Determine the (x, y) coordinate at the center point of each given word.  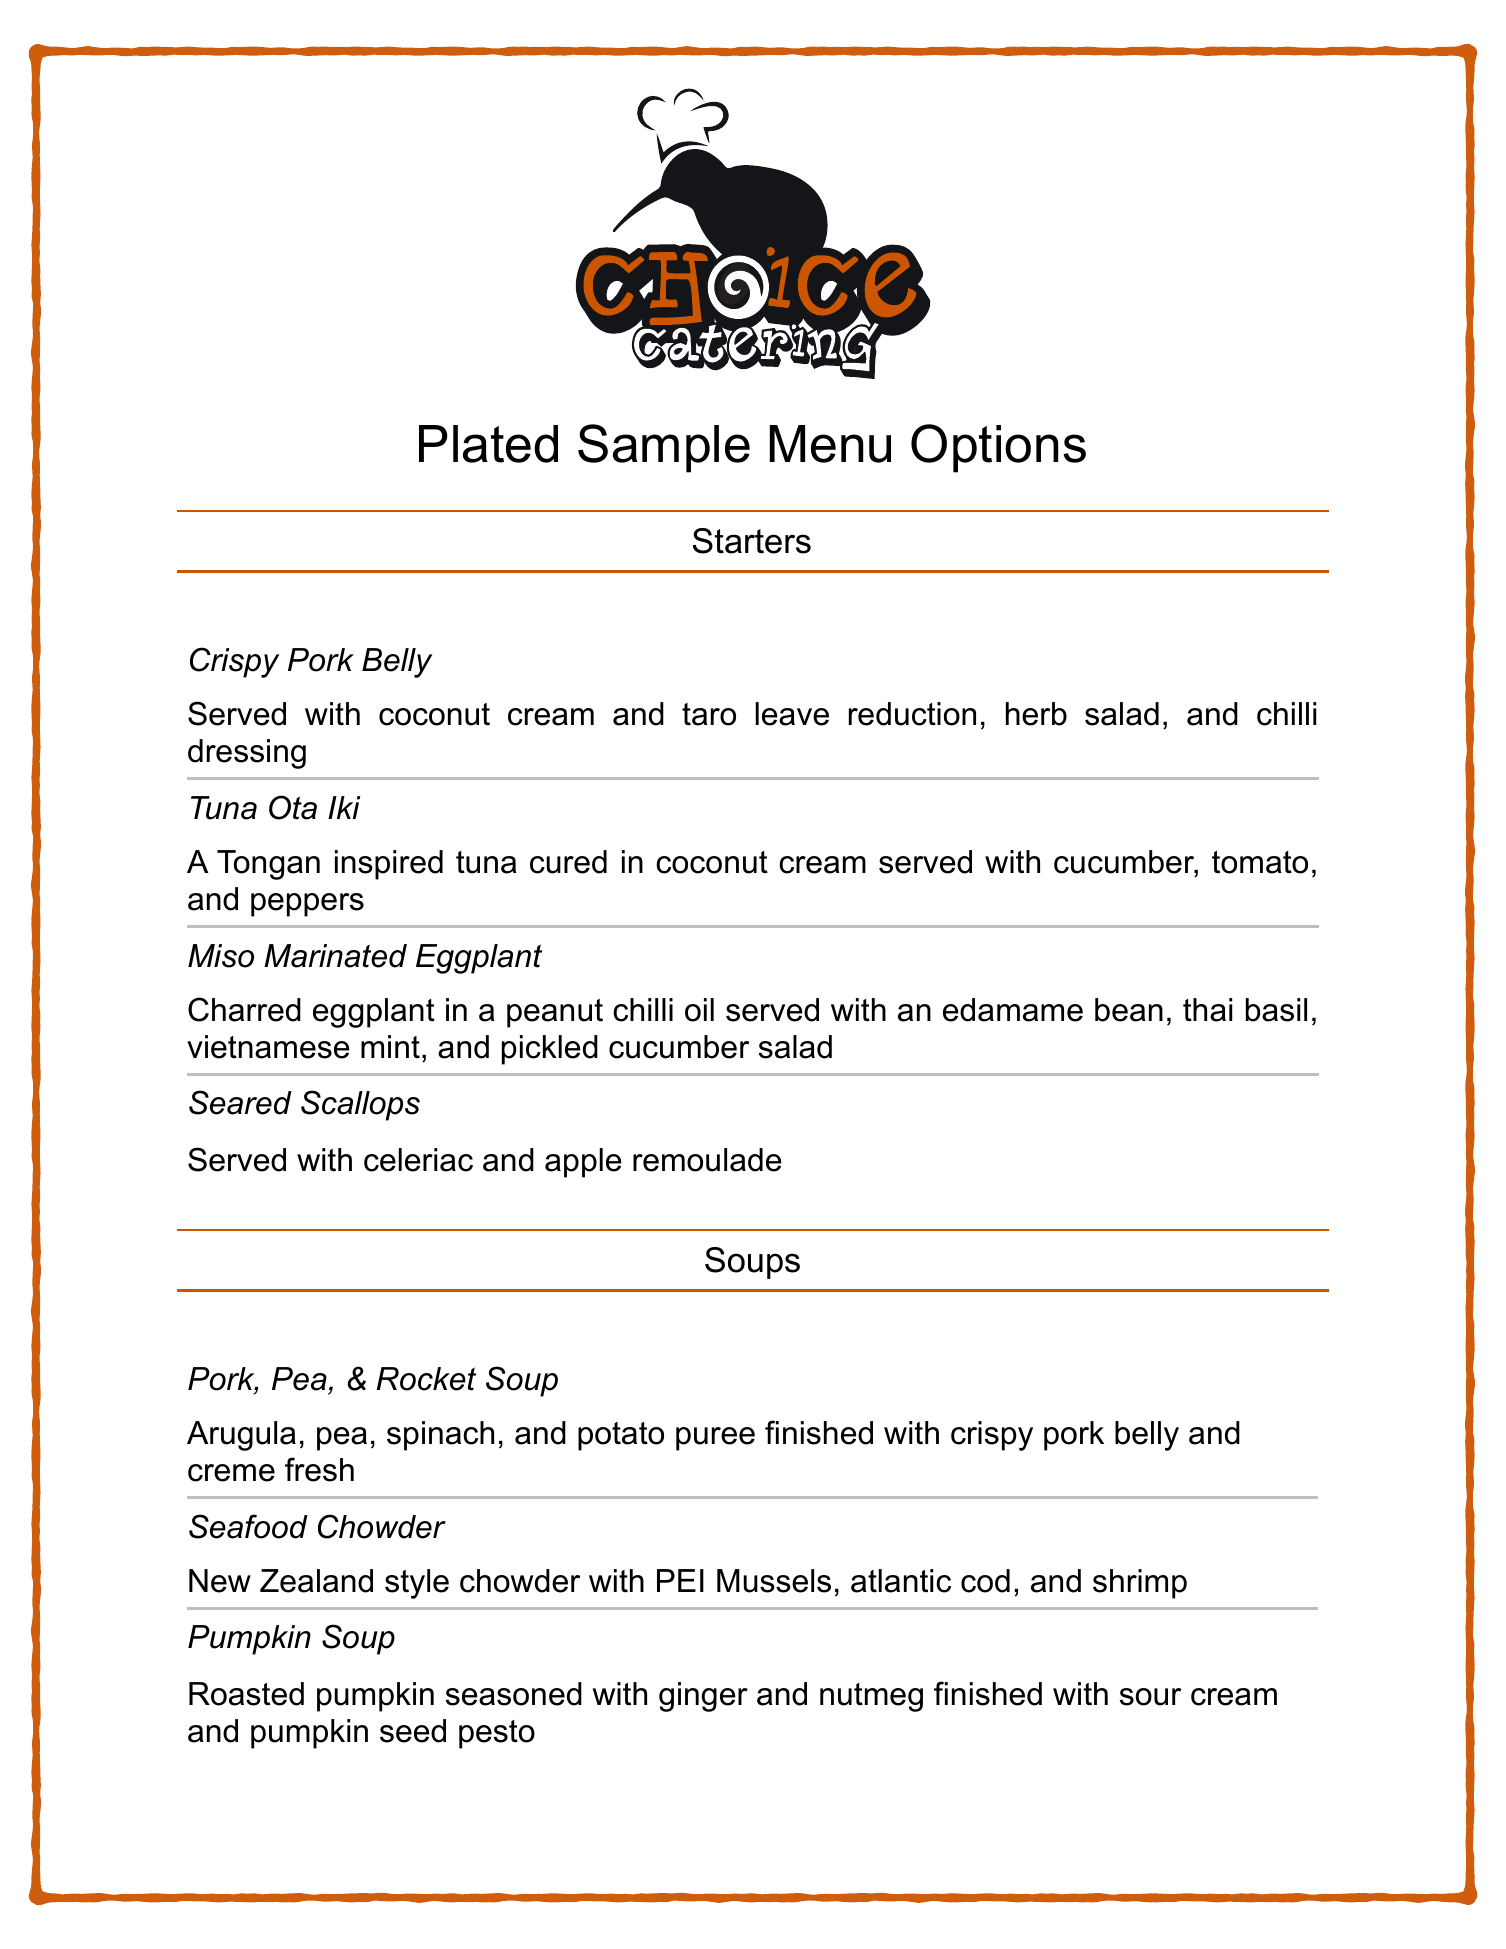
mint (390, 1047)
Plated (488, 444)
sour (1150, 1697)
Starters (752, 541)
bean (1129, 1010)
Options (998, 448)
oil (699, 1010)
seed (413, 1731)
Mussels (774, 1581)
